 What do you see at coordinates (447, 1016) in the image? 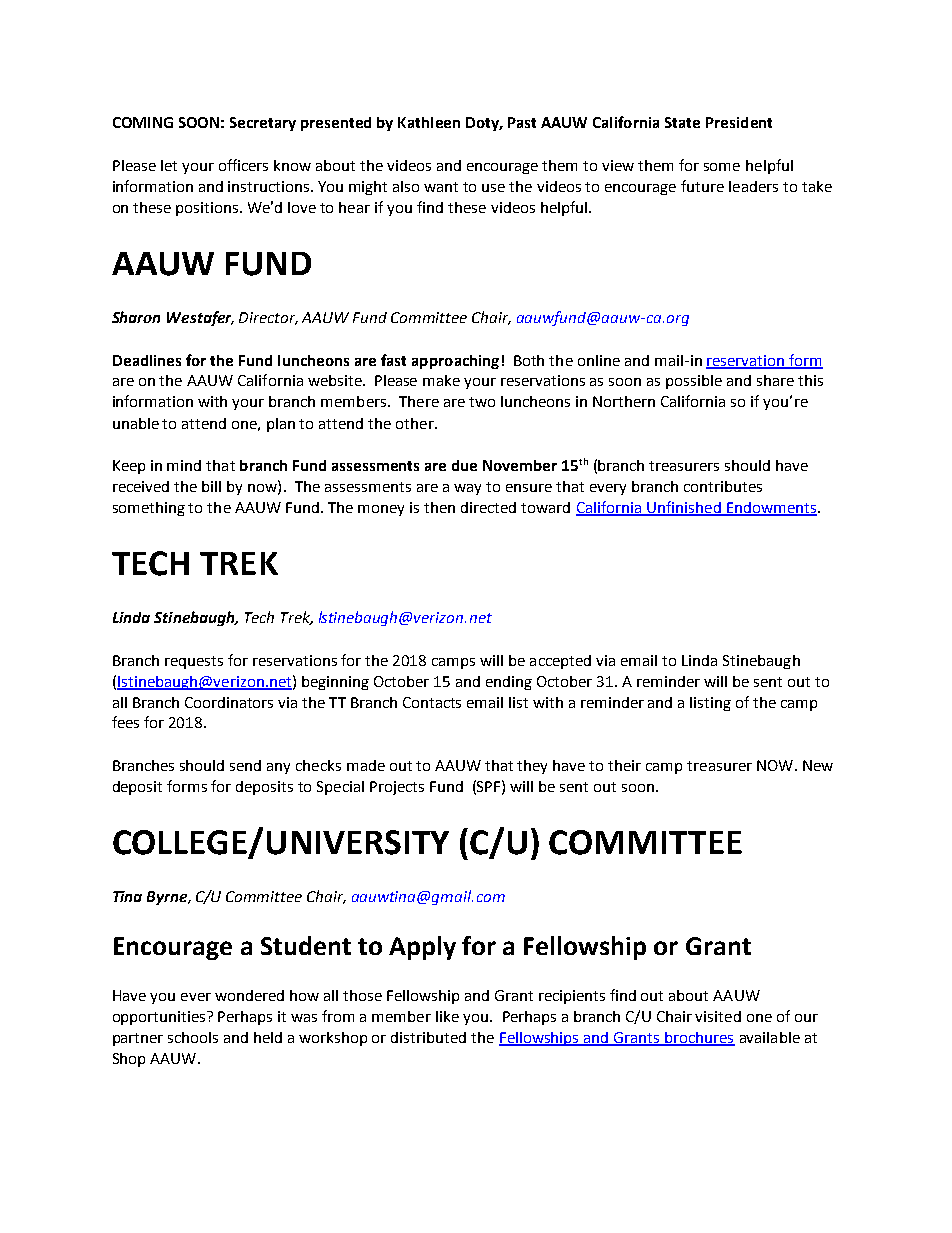
I see `like` at bounding box center [447, 1016].
